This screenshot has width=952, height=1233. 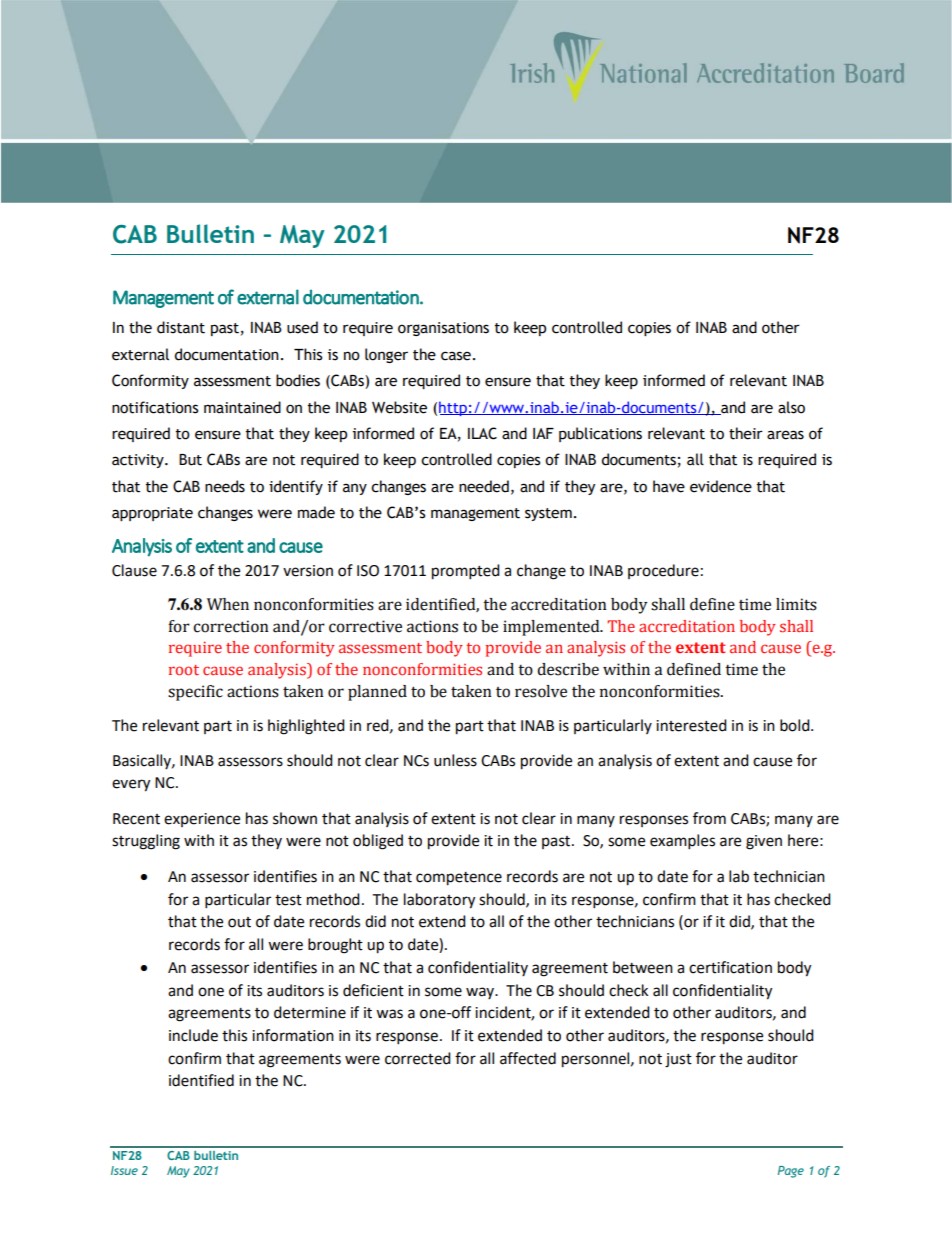 I want to click on evidence, so click(x=721, y=486).
